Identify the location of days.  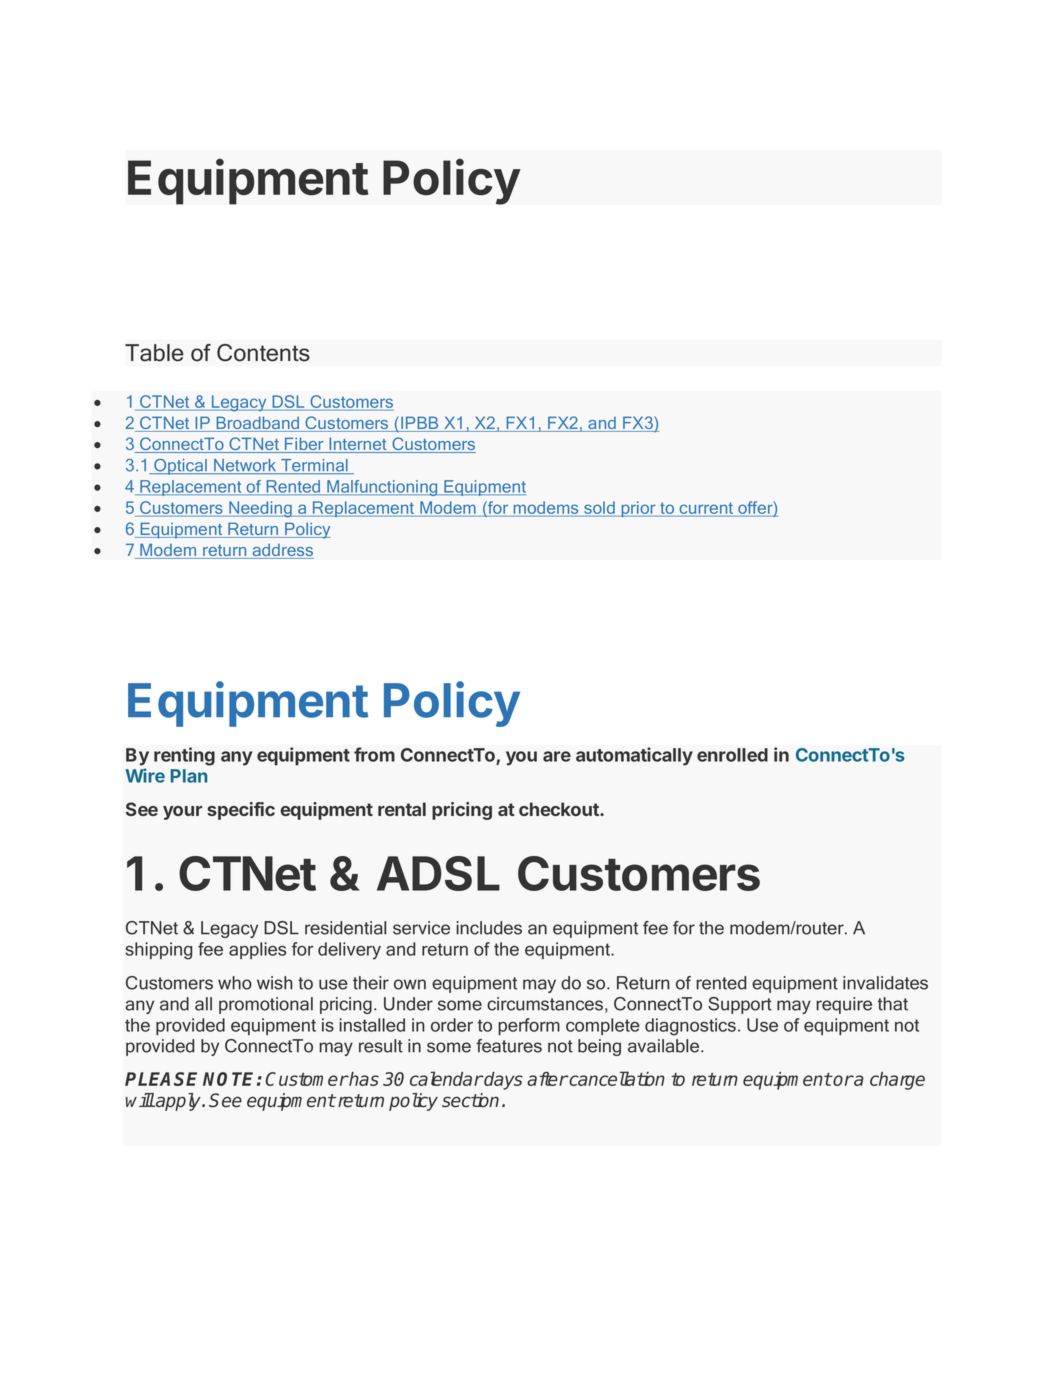
(503, 1081).
